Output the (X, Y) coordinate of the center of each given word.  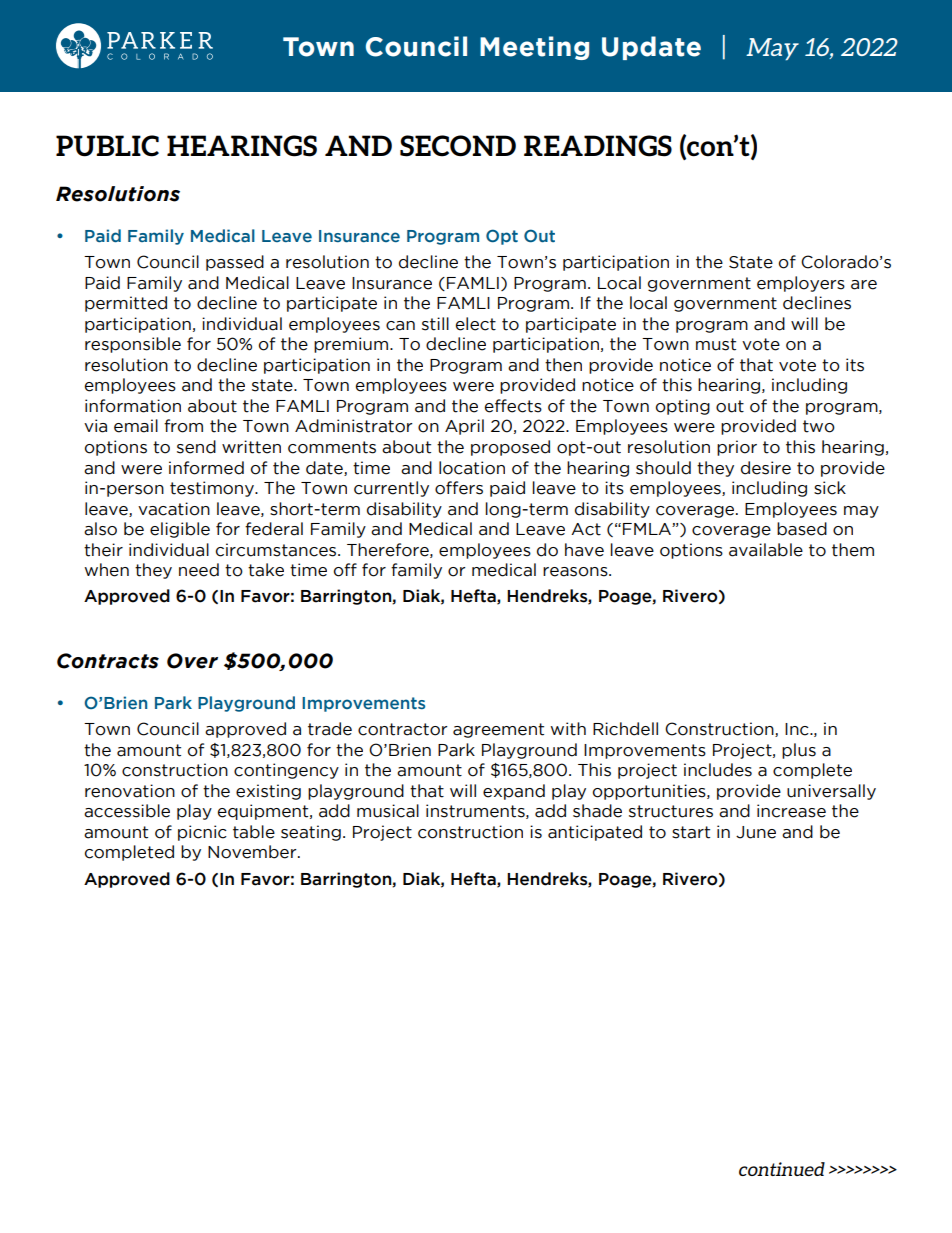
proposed (510, 448)
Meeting (534, 48)
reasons (576, 572)
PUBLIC (107, 146)
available (766, 550)
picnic (202, 833)
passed (235, 263)
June (756, 832)
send (196, 447)
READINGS (598, 146)
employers (801, 284)
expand (514, 792)
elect (476, 324)
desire (766, 468)
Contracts (108, 661)
